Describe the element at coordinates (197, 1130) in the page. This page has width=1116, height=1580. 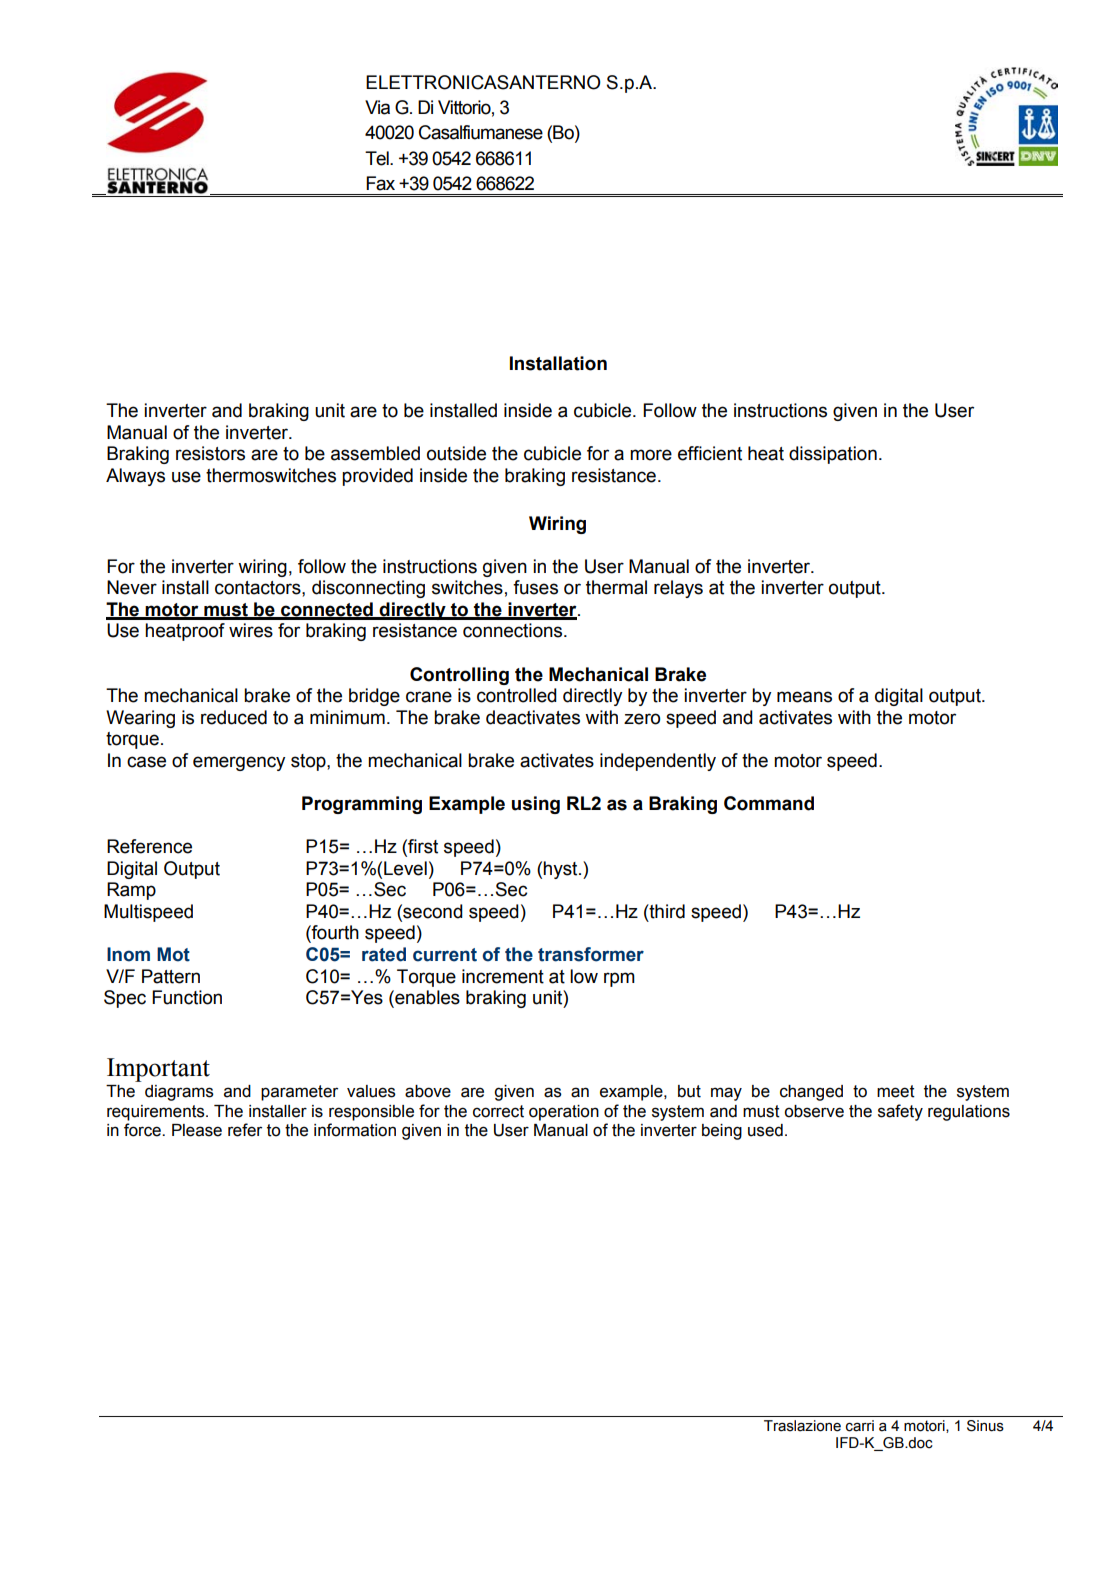
I see `Please` at that location.
